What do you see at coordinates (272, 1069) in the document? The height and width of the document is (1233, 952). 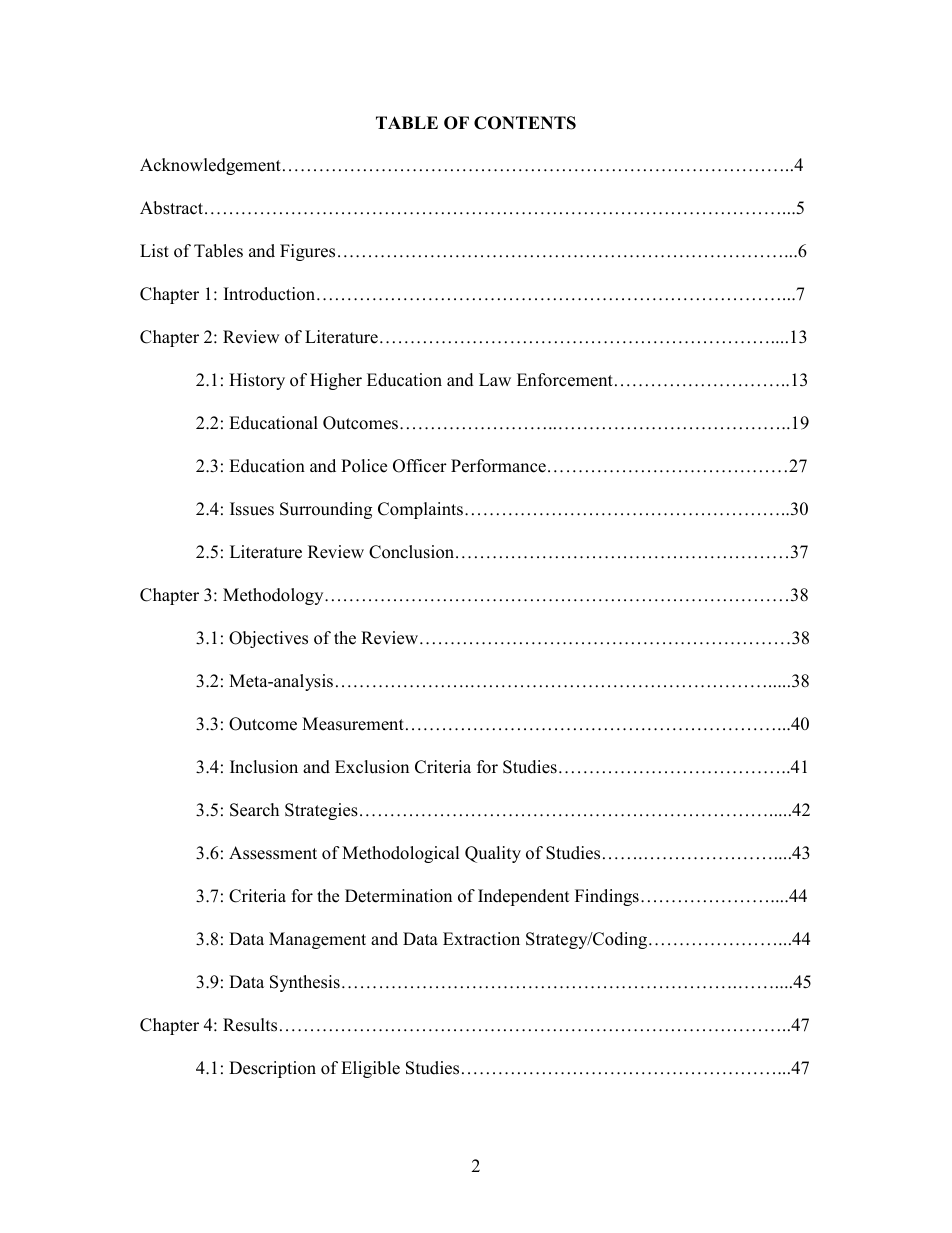 I see `Description` at bounding box center [272, 1069].
